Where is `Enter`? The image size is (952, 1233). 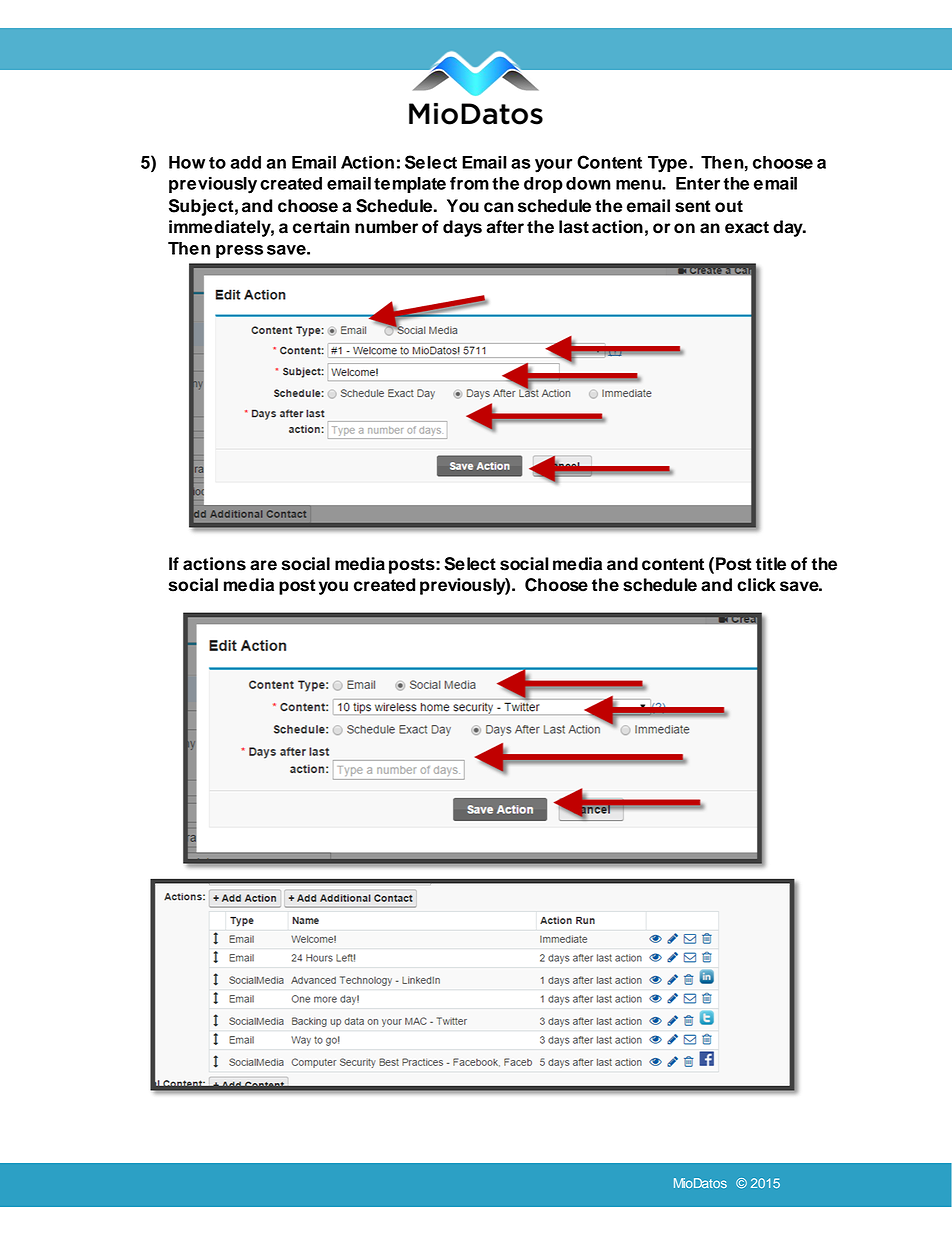
Enter is located at coordinates (698, 183).
